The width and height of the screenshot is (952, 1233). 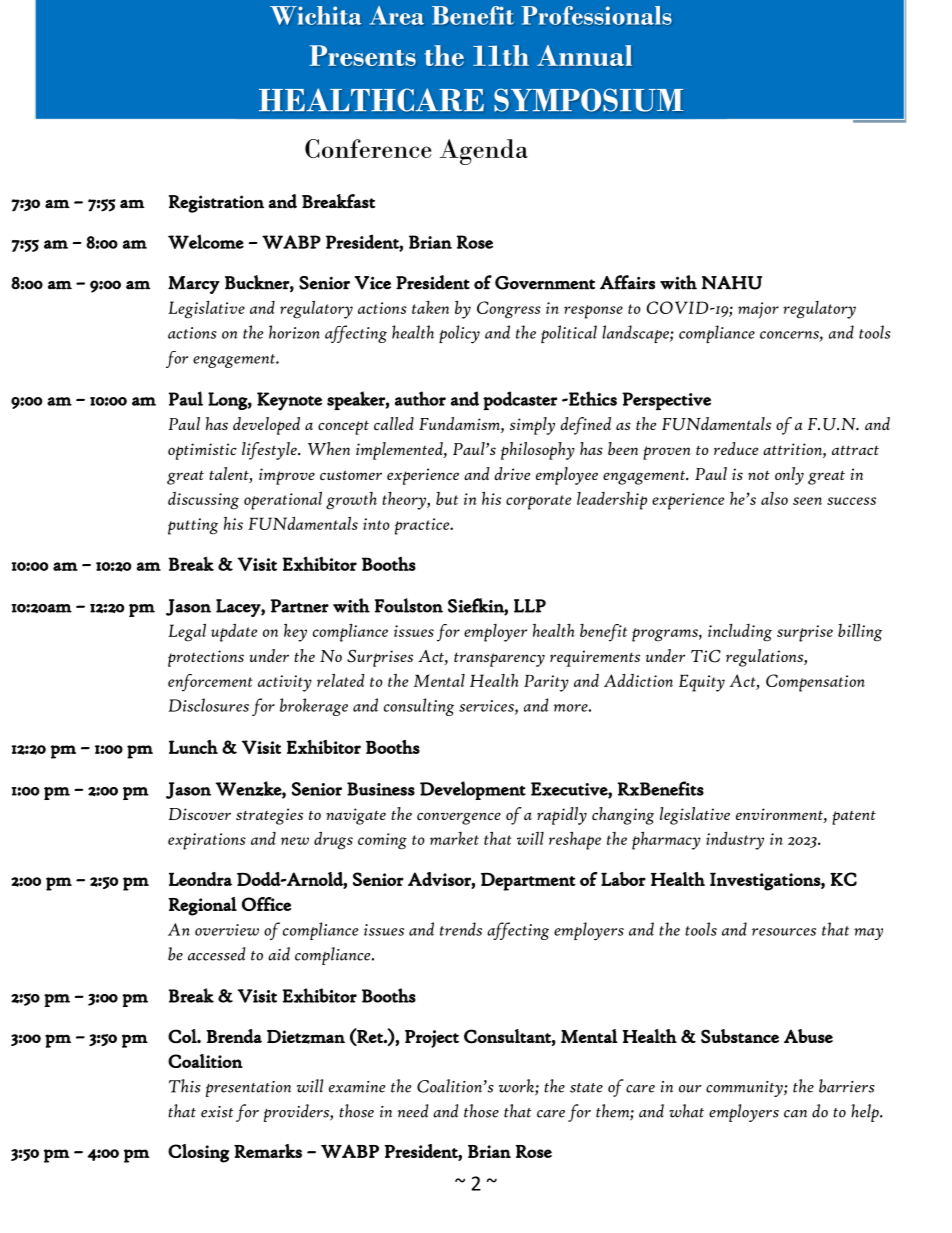 What do you see at coordinates (735, 448) in the screenshot?
I see `reduce` at bounding box center [735, 448].
